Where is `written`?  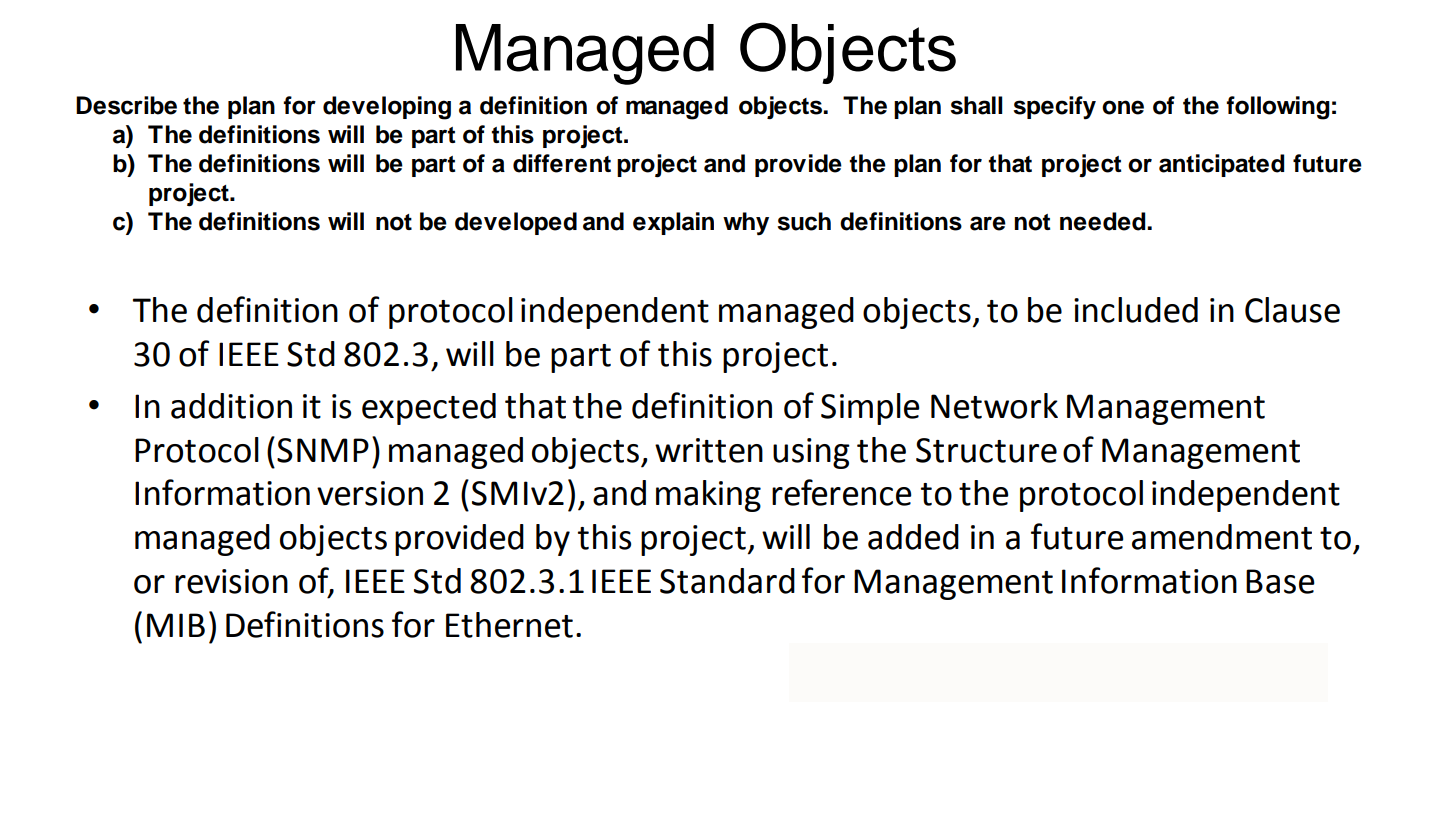 written is located at coordinates (709, 450).
